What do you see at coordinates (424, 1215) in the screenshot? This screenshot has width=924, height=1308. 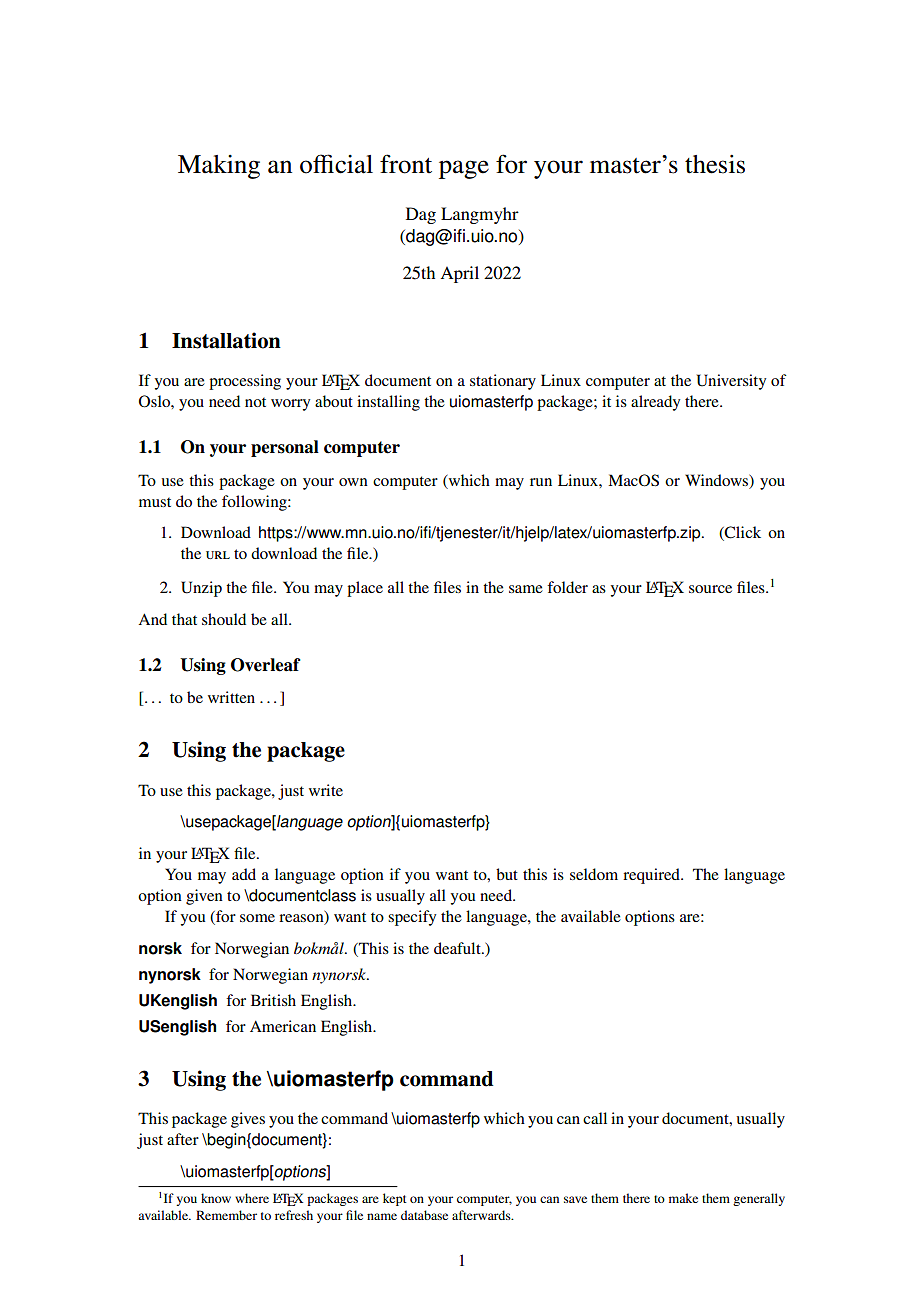 I see `database` at bounding box center [424, 1215].
